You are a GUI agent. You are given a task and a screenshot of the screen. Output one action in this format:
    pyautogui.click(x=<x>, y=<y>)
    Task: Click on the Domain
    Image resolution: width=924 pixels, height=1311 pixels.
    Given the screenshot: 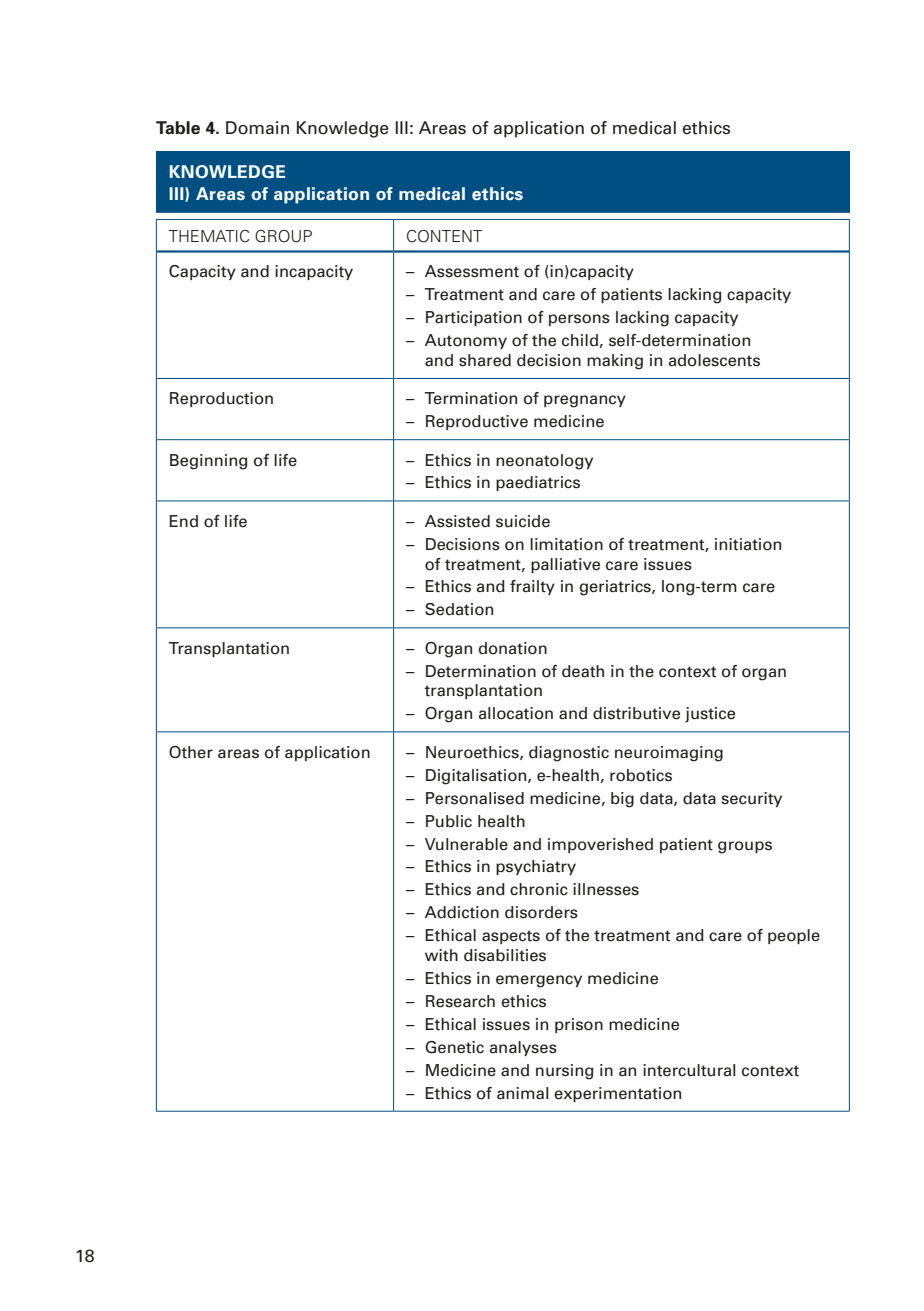 What is the action you would take?
    pyautogui.click(x=257, y=128)
